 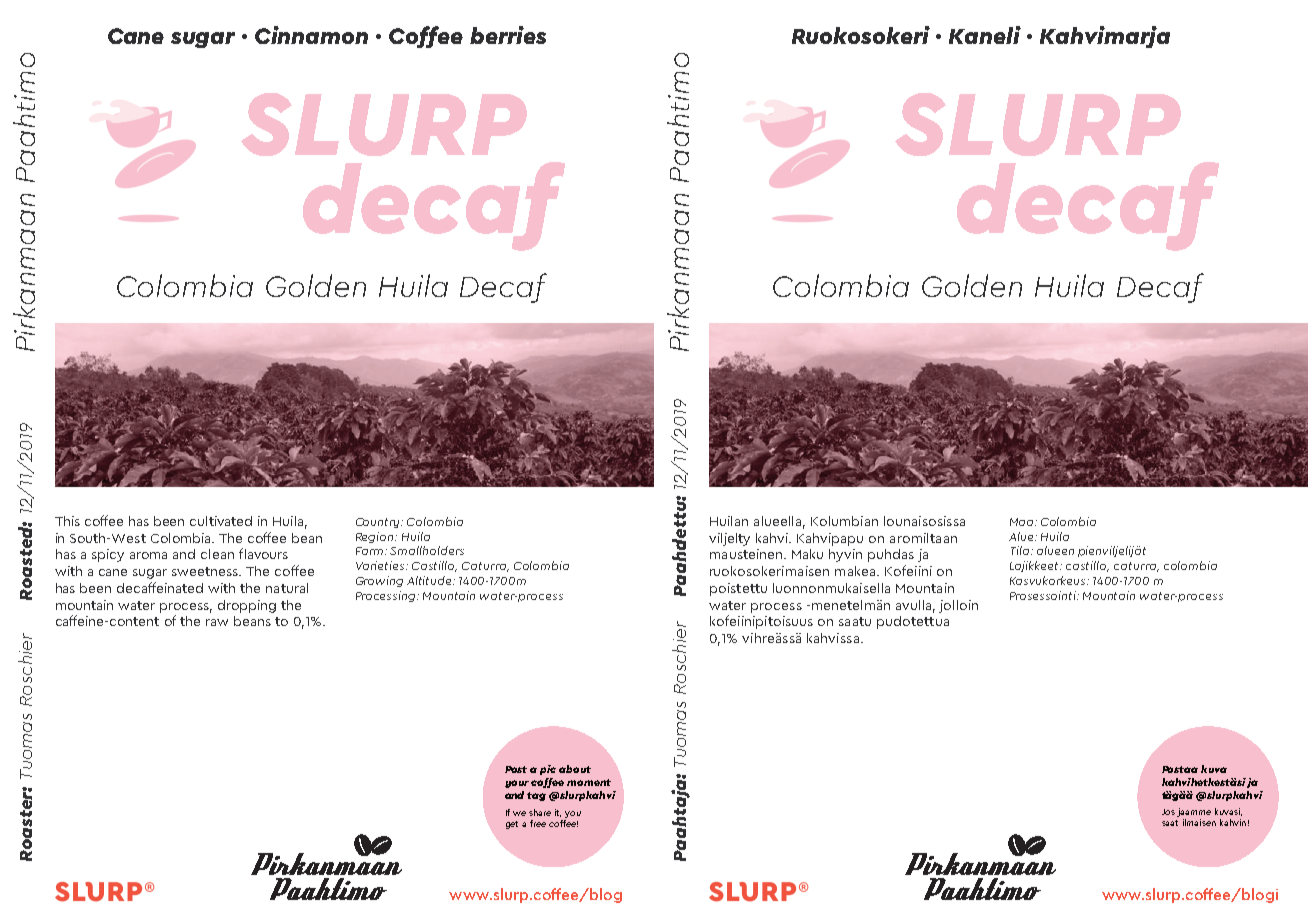 What do you see at coordinates (1020, 550) in the screenshot?
I see `Tila` at bounding box center [1020, 550].
